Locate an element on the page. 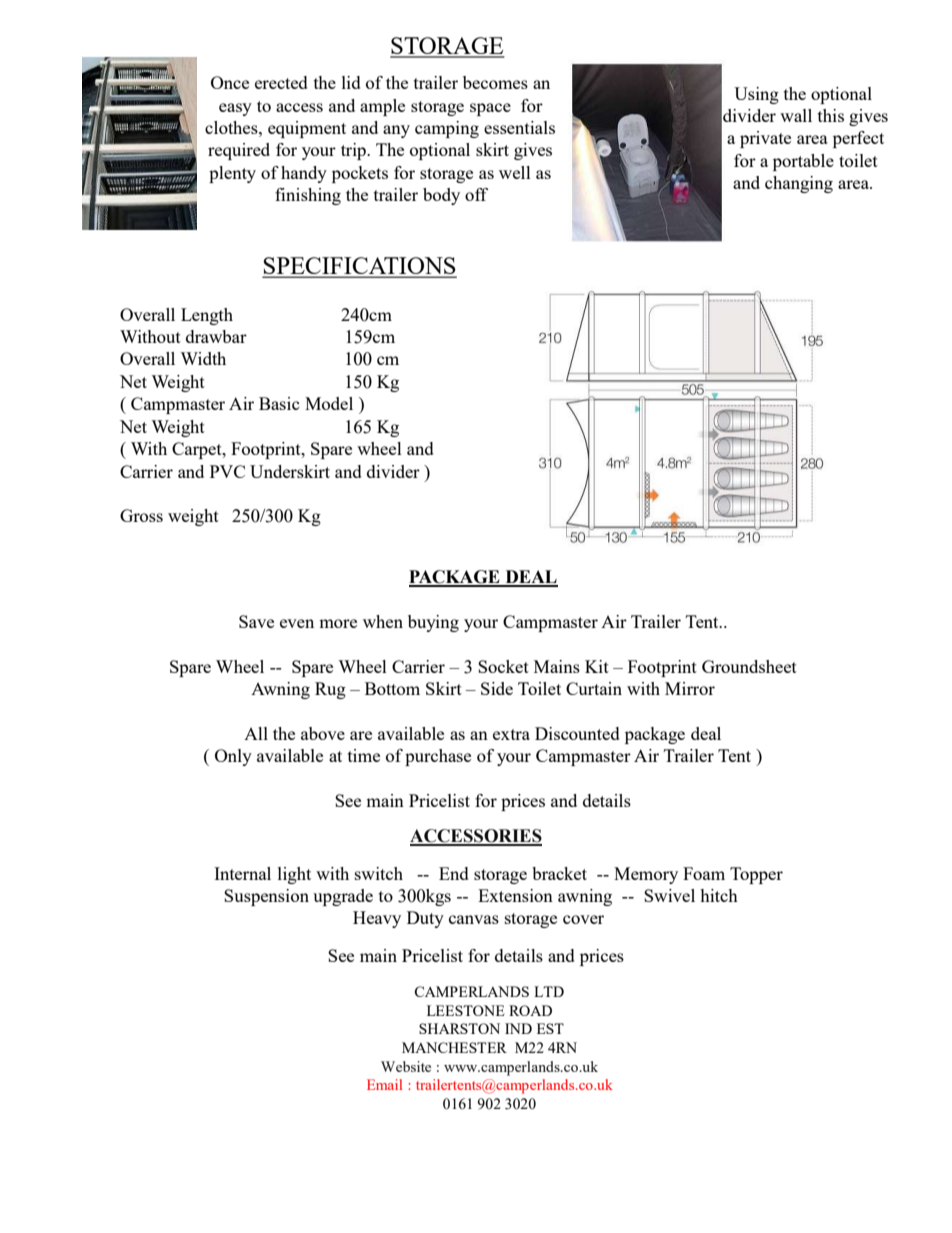  buying is located at coordinates (433, 623).
